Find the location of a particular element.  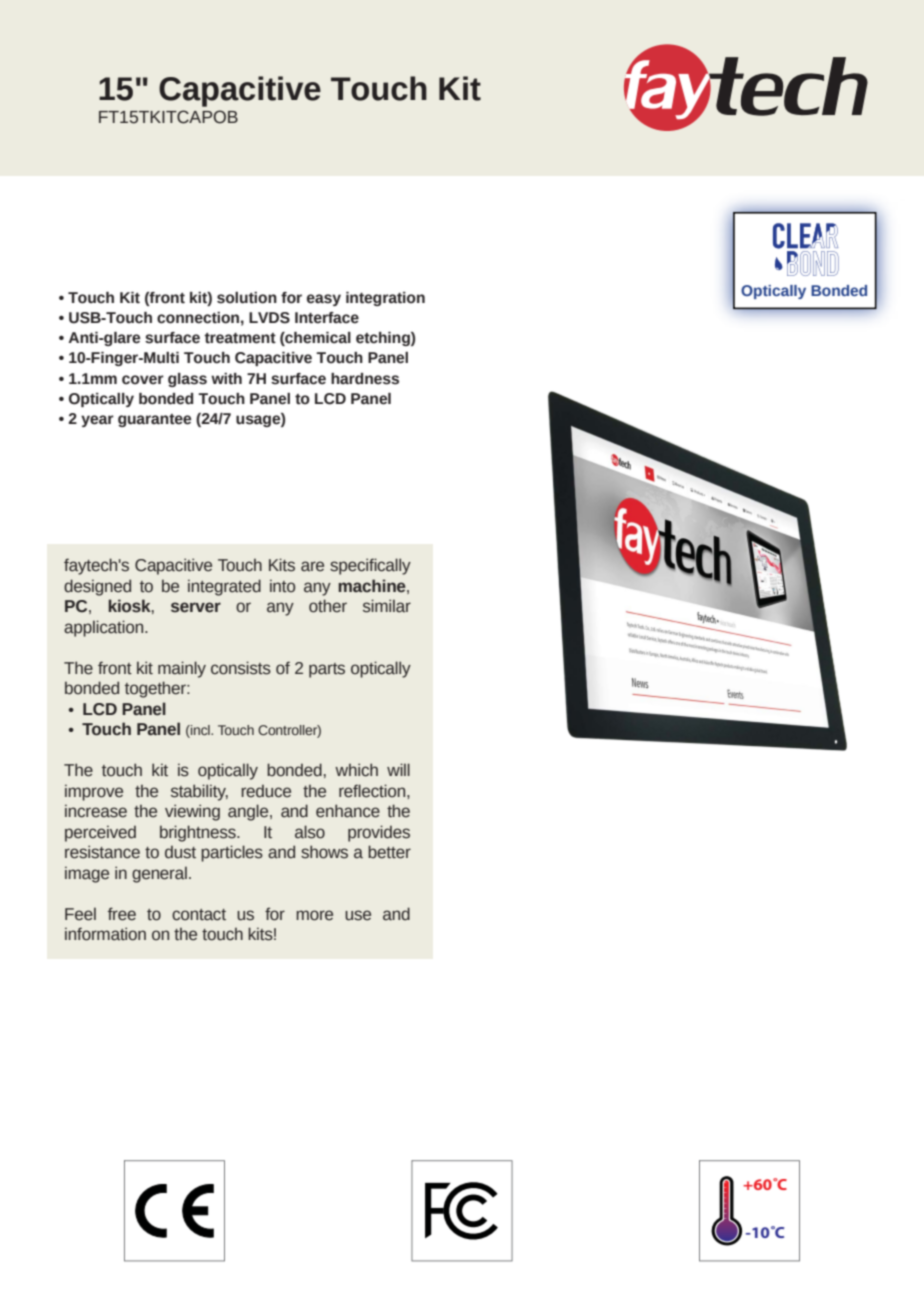

use is located at coordinates (358, 915).
